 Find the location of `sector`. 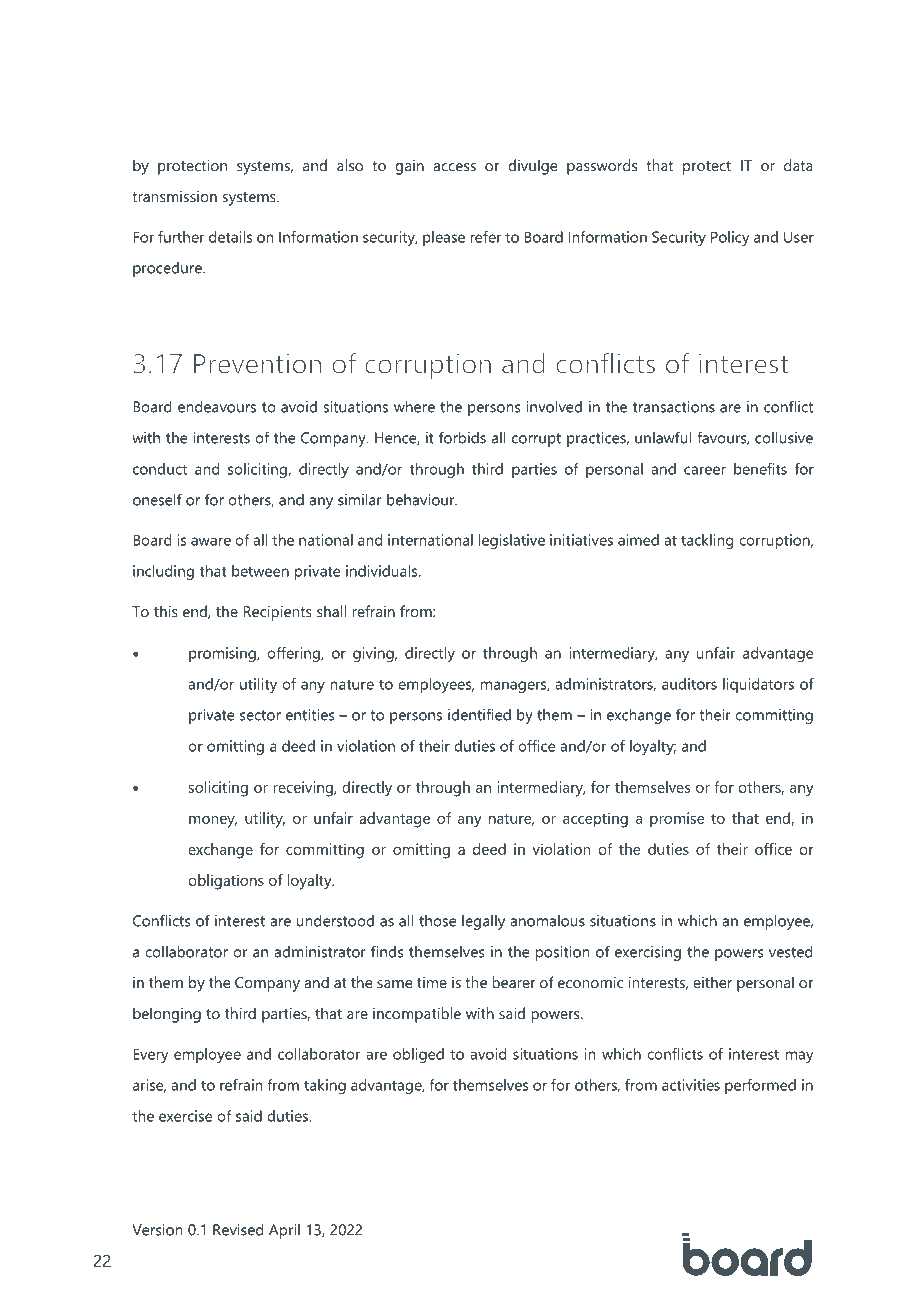

sector is located at coordinates (260, 715).
